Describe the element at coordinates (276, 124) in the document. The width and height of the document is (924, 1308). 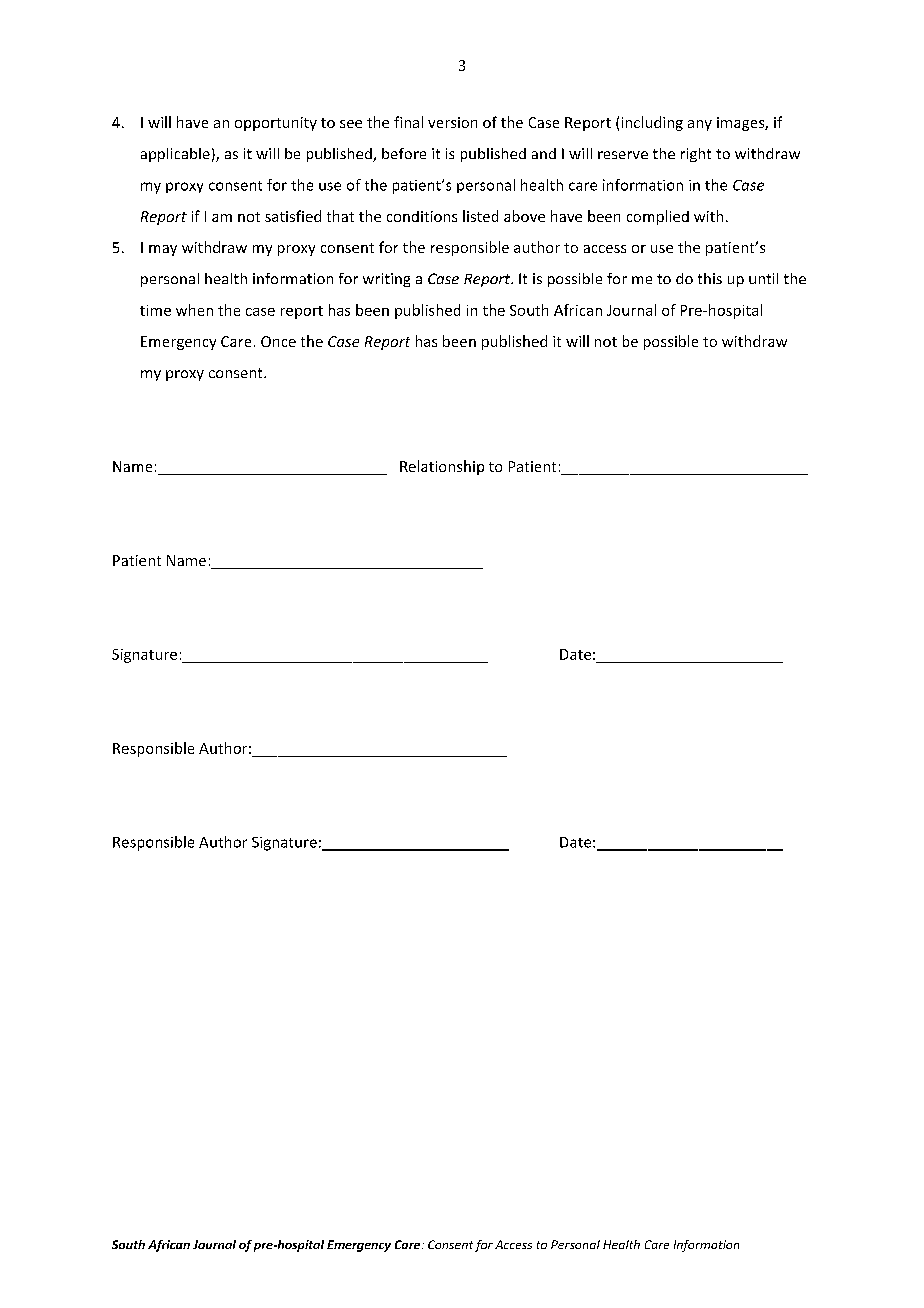
I see `opportunity` at that location.
